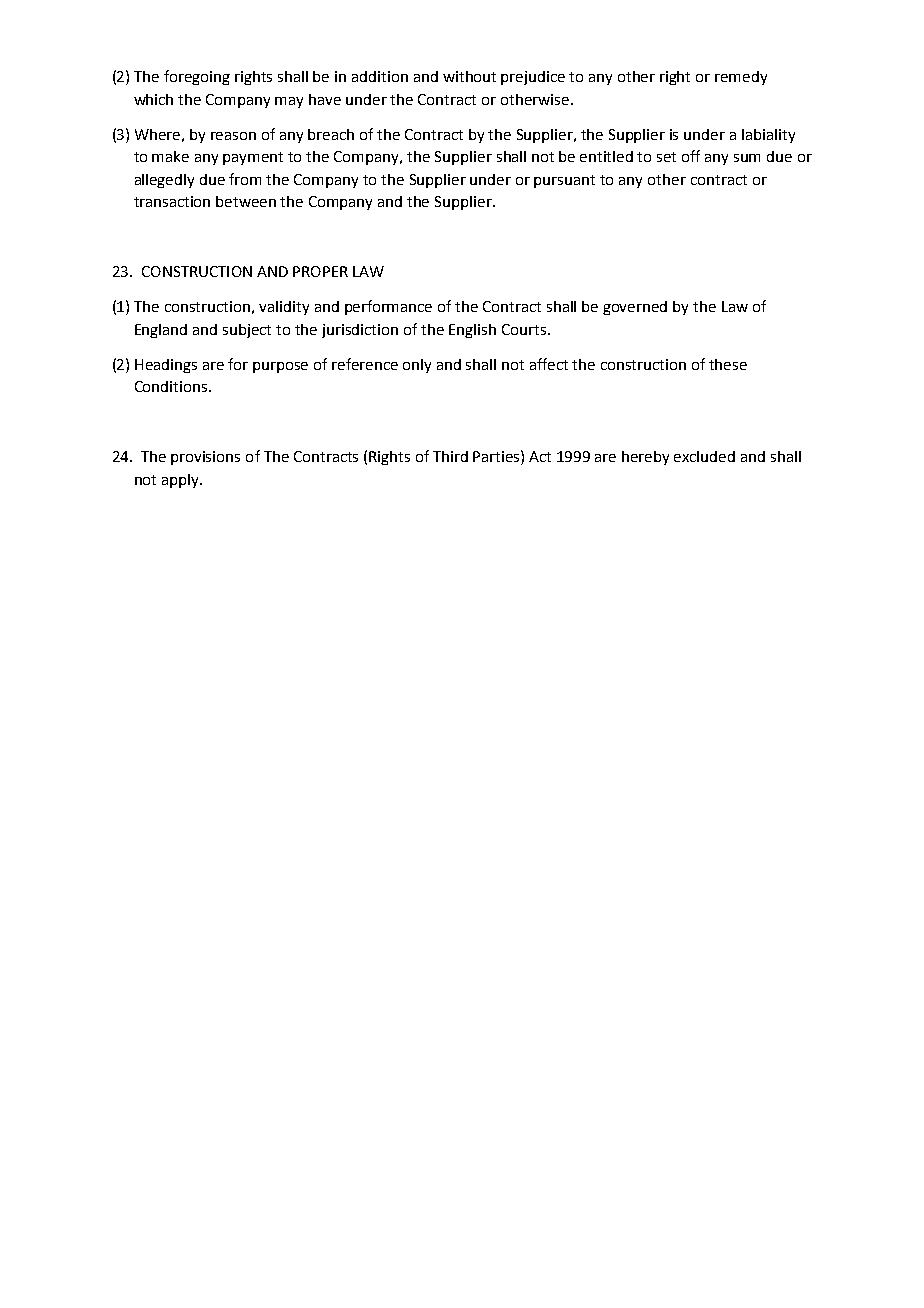 The image size is (924, 1308). What do you see at coordinates (741, 78) in the screenshot?
I see `remedy` at bounding box center [741, 78].
